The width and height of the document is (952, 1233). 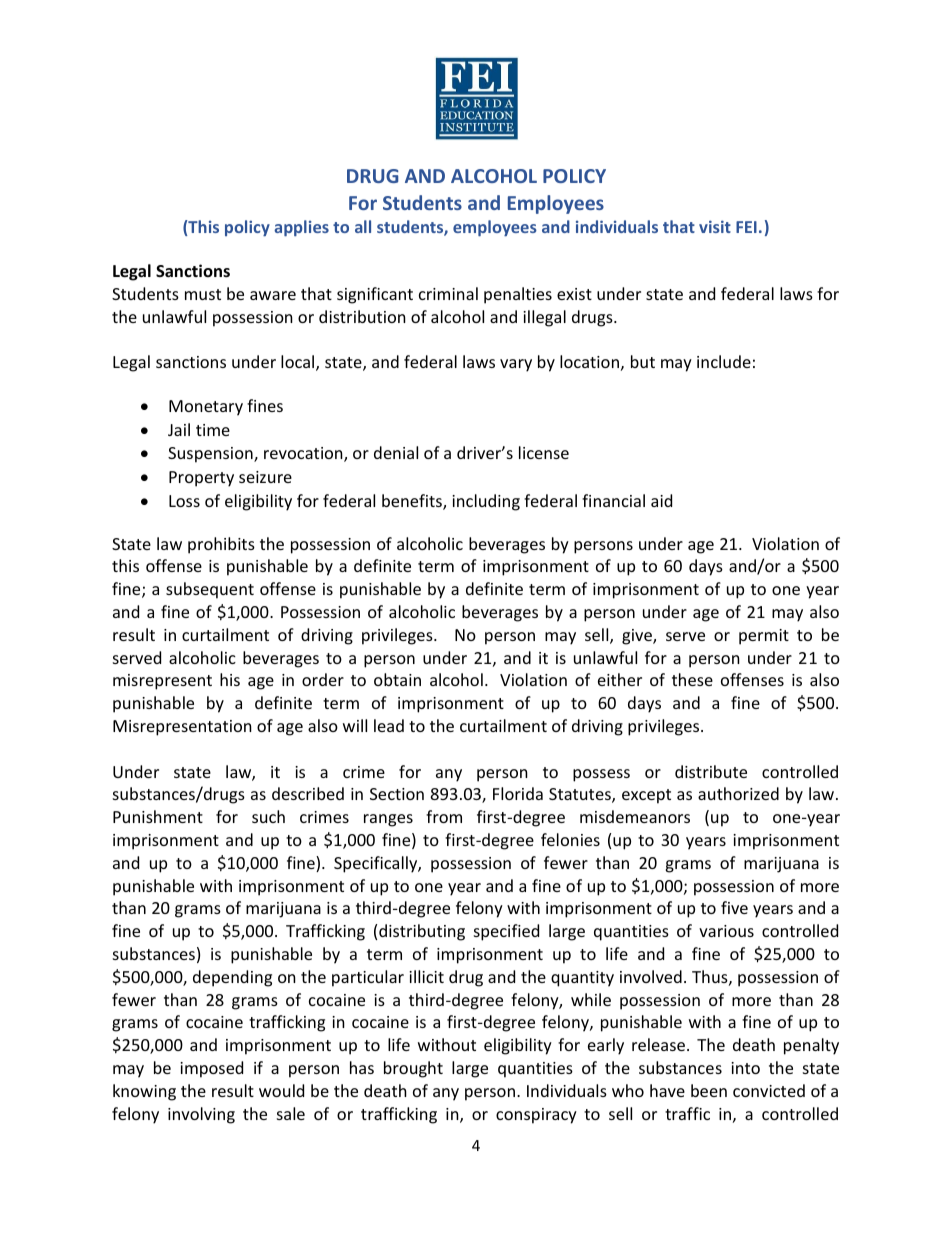 I want to click on these, so click(x=692, y=679).
